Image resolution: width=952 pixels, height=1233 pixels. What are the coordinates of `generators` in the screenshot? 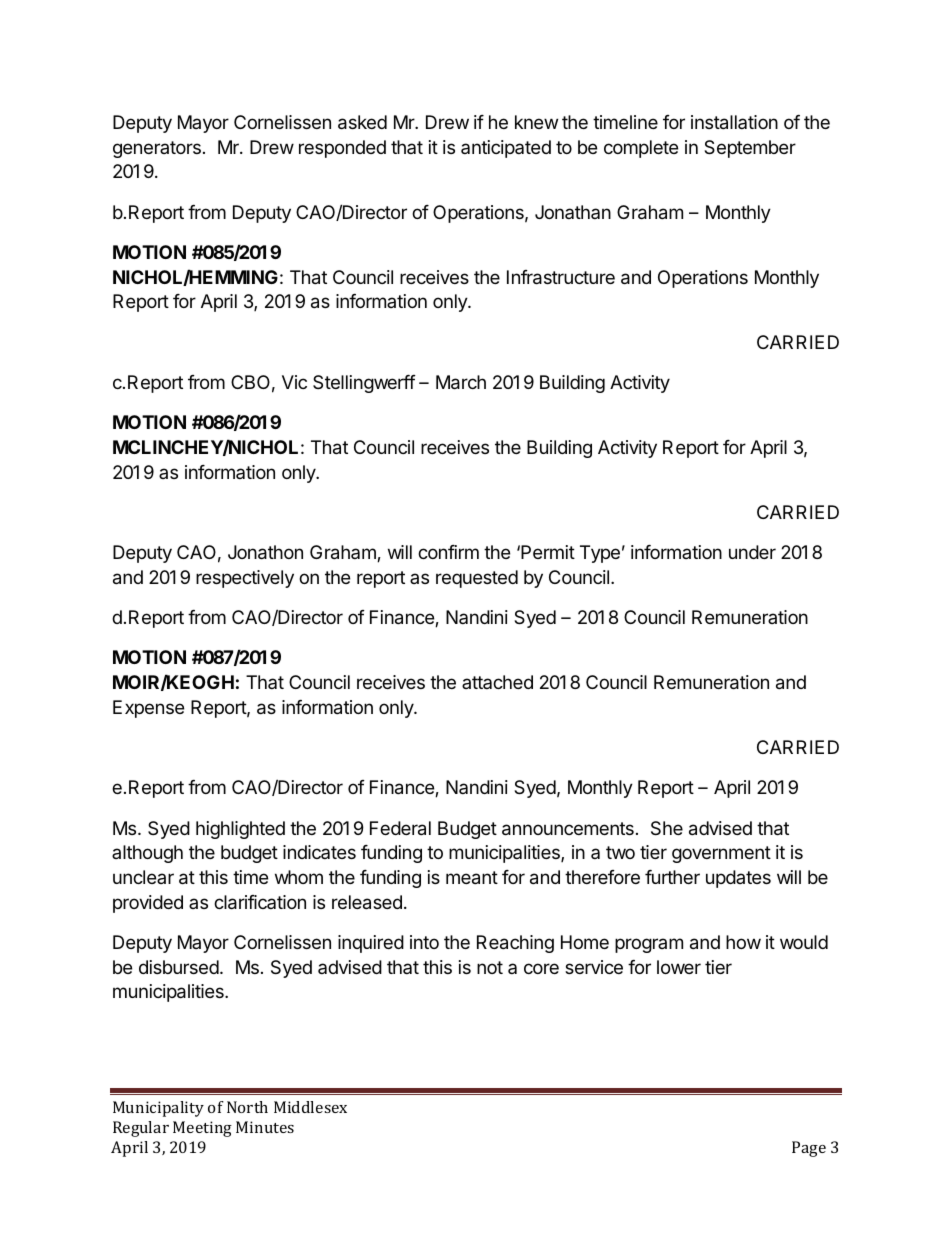 It's located at (157, 149).
